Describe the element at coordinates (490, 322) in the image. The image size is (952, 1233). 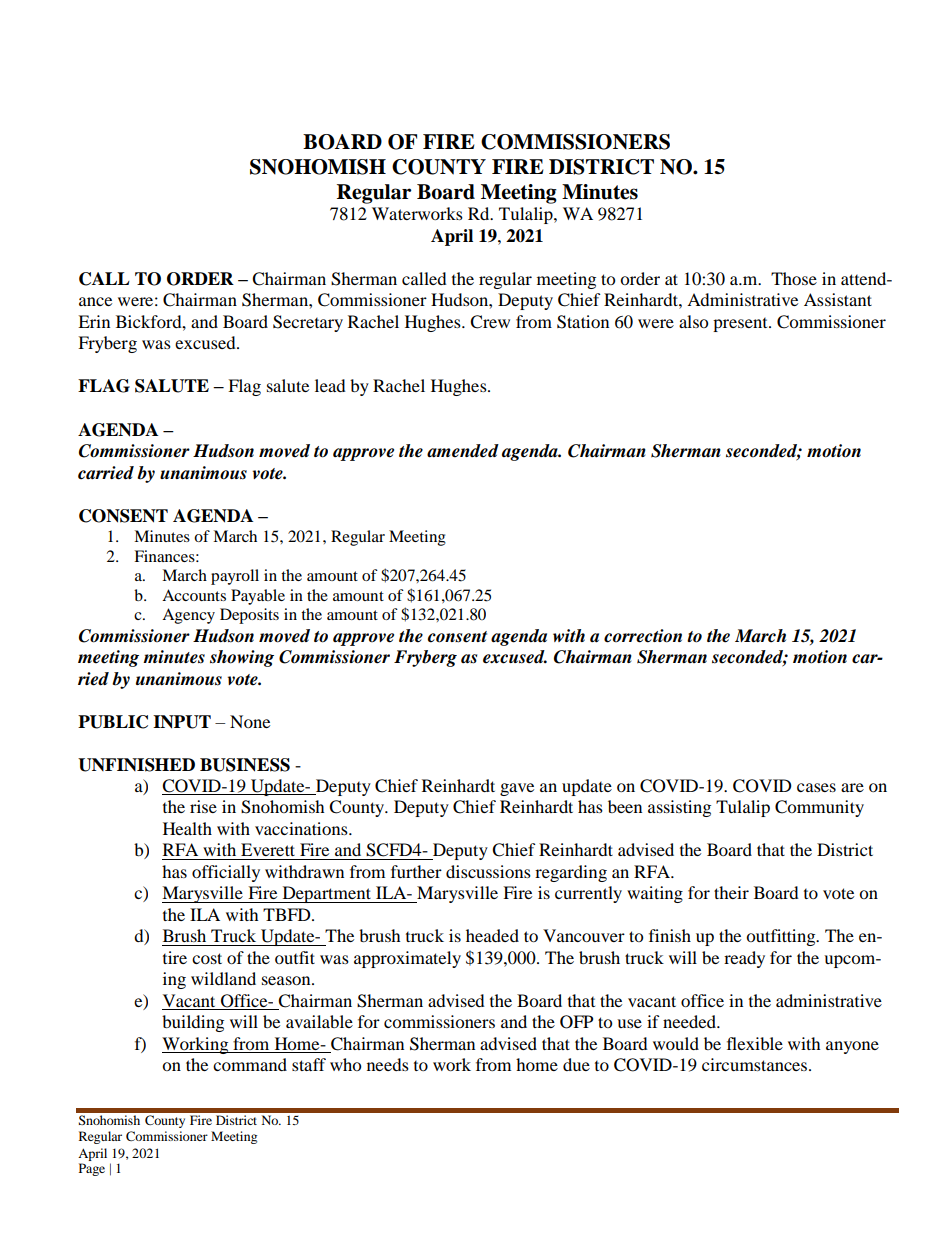
I see `Crew` at that location.
